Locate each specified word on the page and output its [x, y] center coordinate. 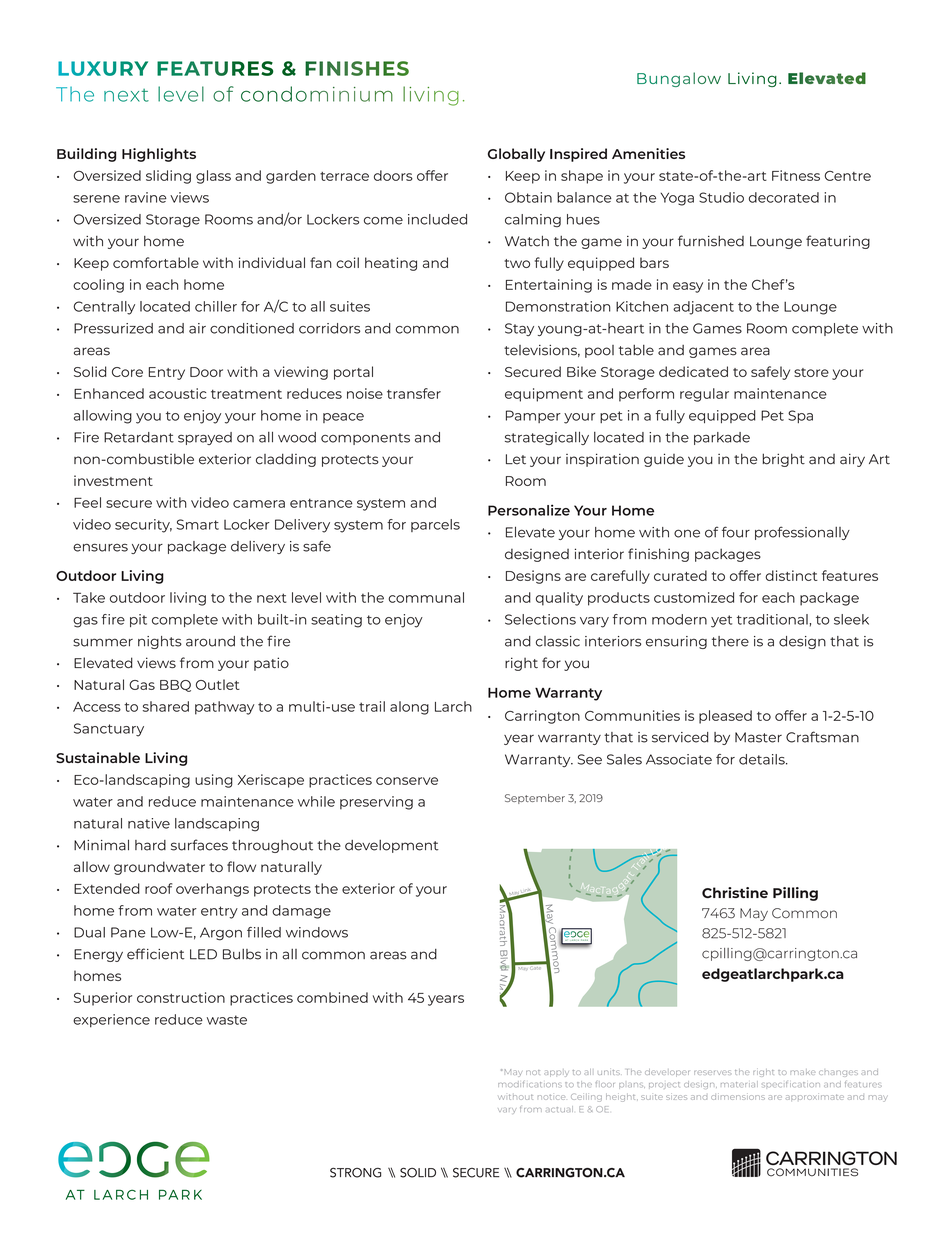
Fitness [796, 175]
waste [227, 1020]
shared [166, 706]
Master [758, 737]
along [409, 708]
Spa [800, 416]
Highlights [159, 155]
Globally [516, 155]
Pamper [533, 416]
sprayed [205, 438]
